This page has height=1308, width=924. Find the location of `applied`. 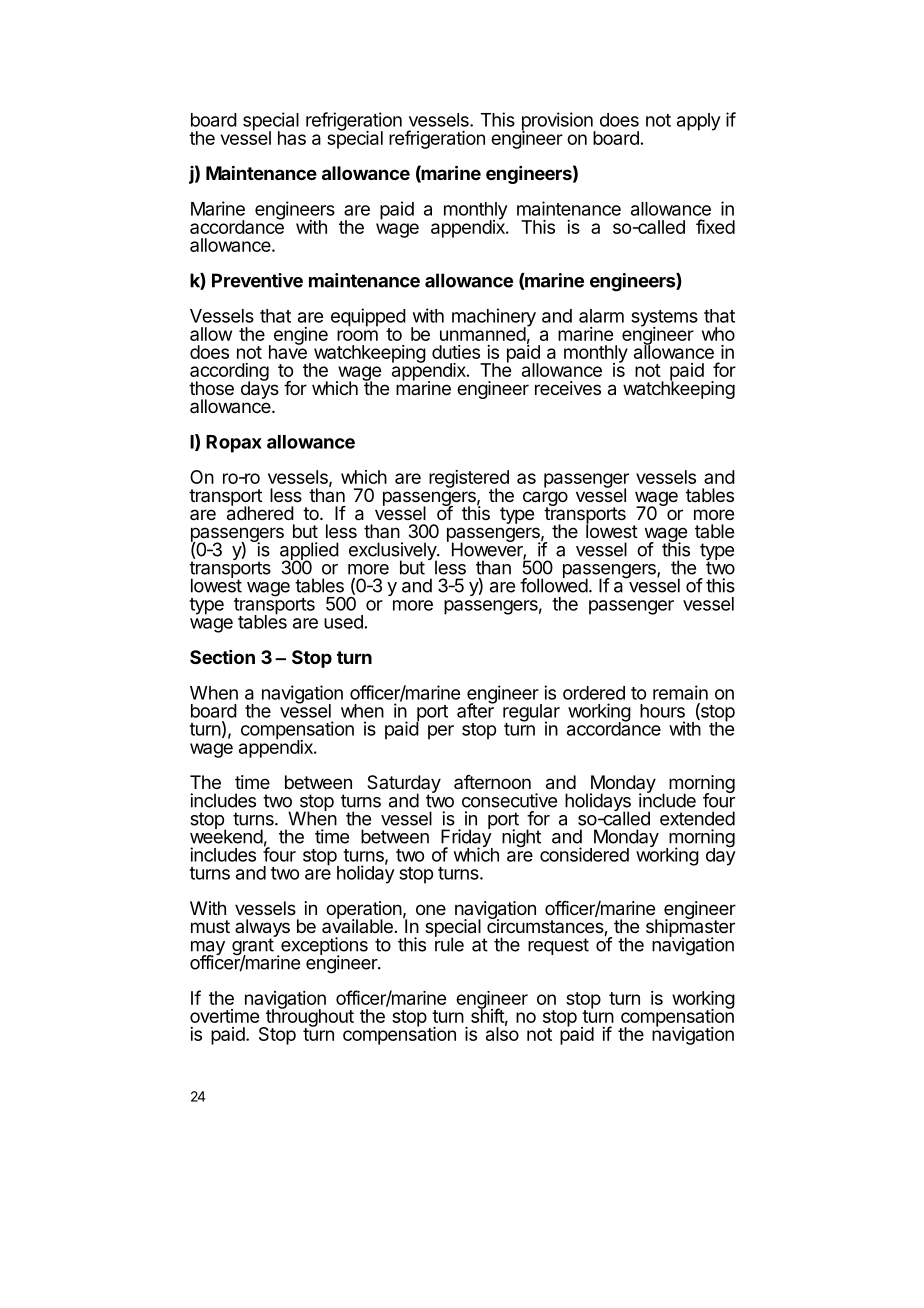

applied is located at coordinates (309, 552).
